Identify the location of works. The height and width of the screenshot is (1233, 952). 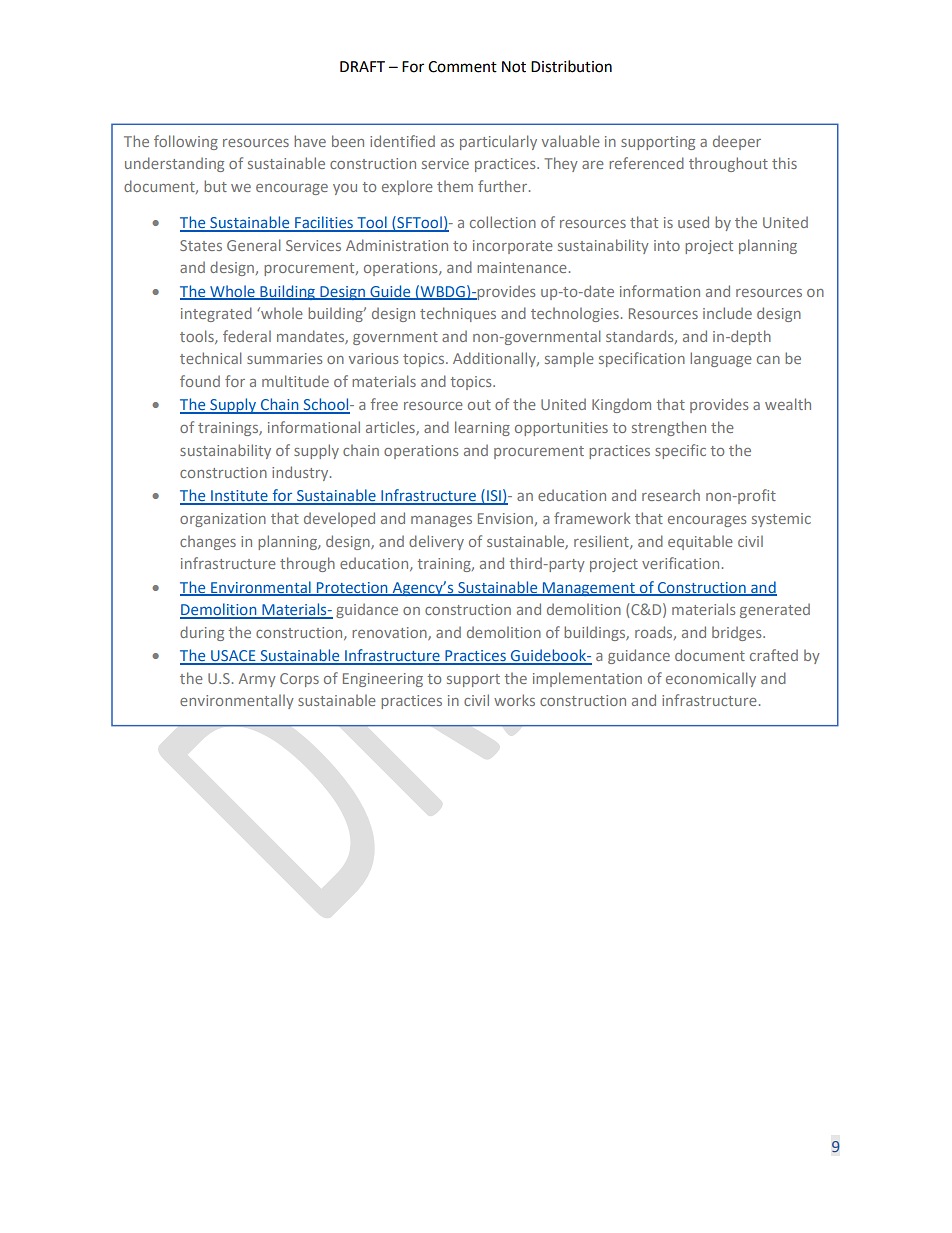
(514, 700).
